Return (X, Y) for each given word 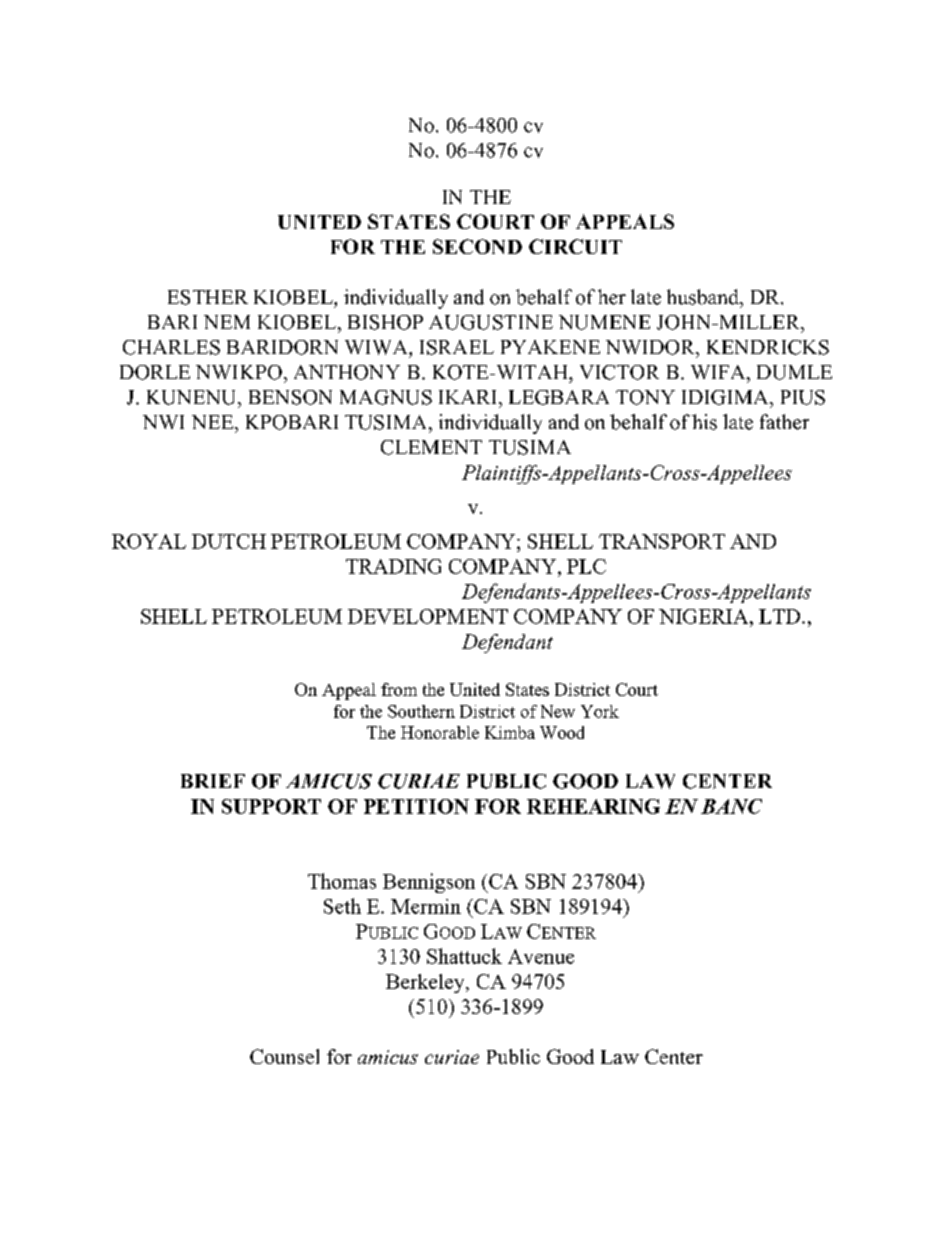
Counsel (284, 1056)
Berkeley (426, 983)
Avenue (541, 956)
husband (704, 297)
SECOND (477, 246)
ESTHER (208, 297)
